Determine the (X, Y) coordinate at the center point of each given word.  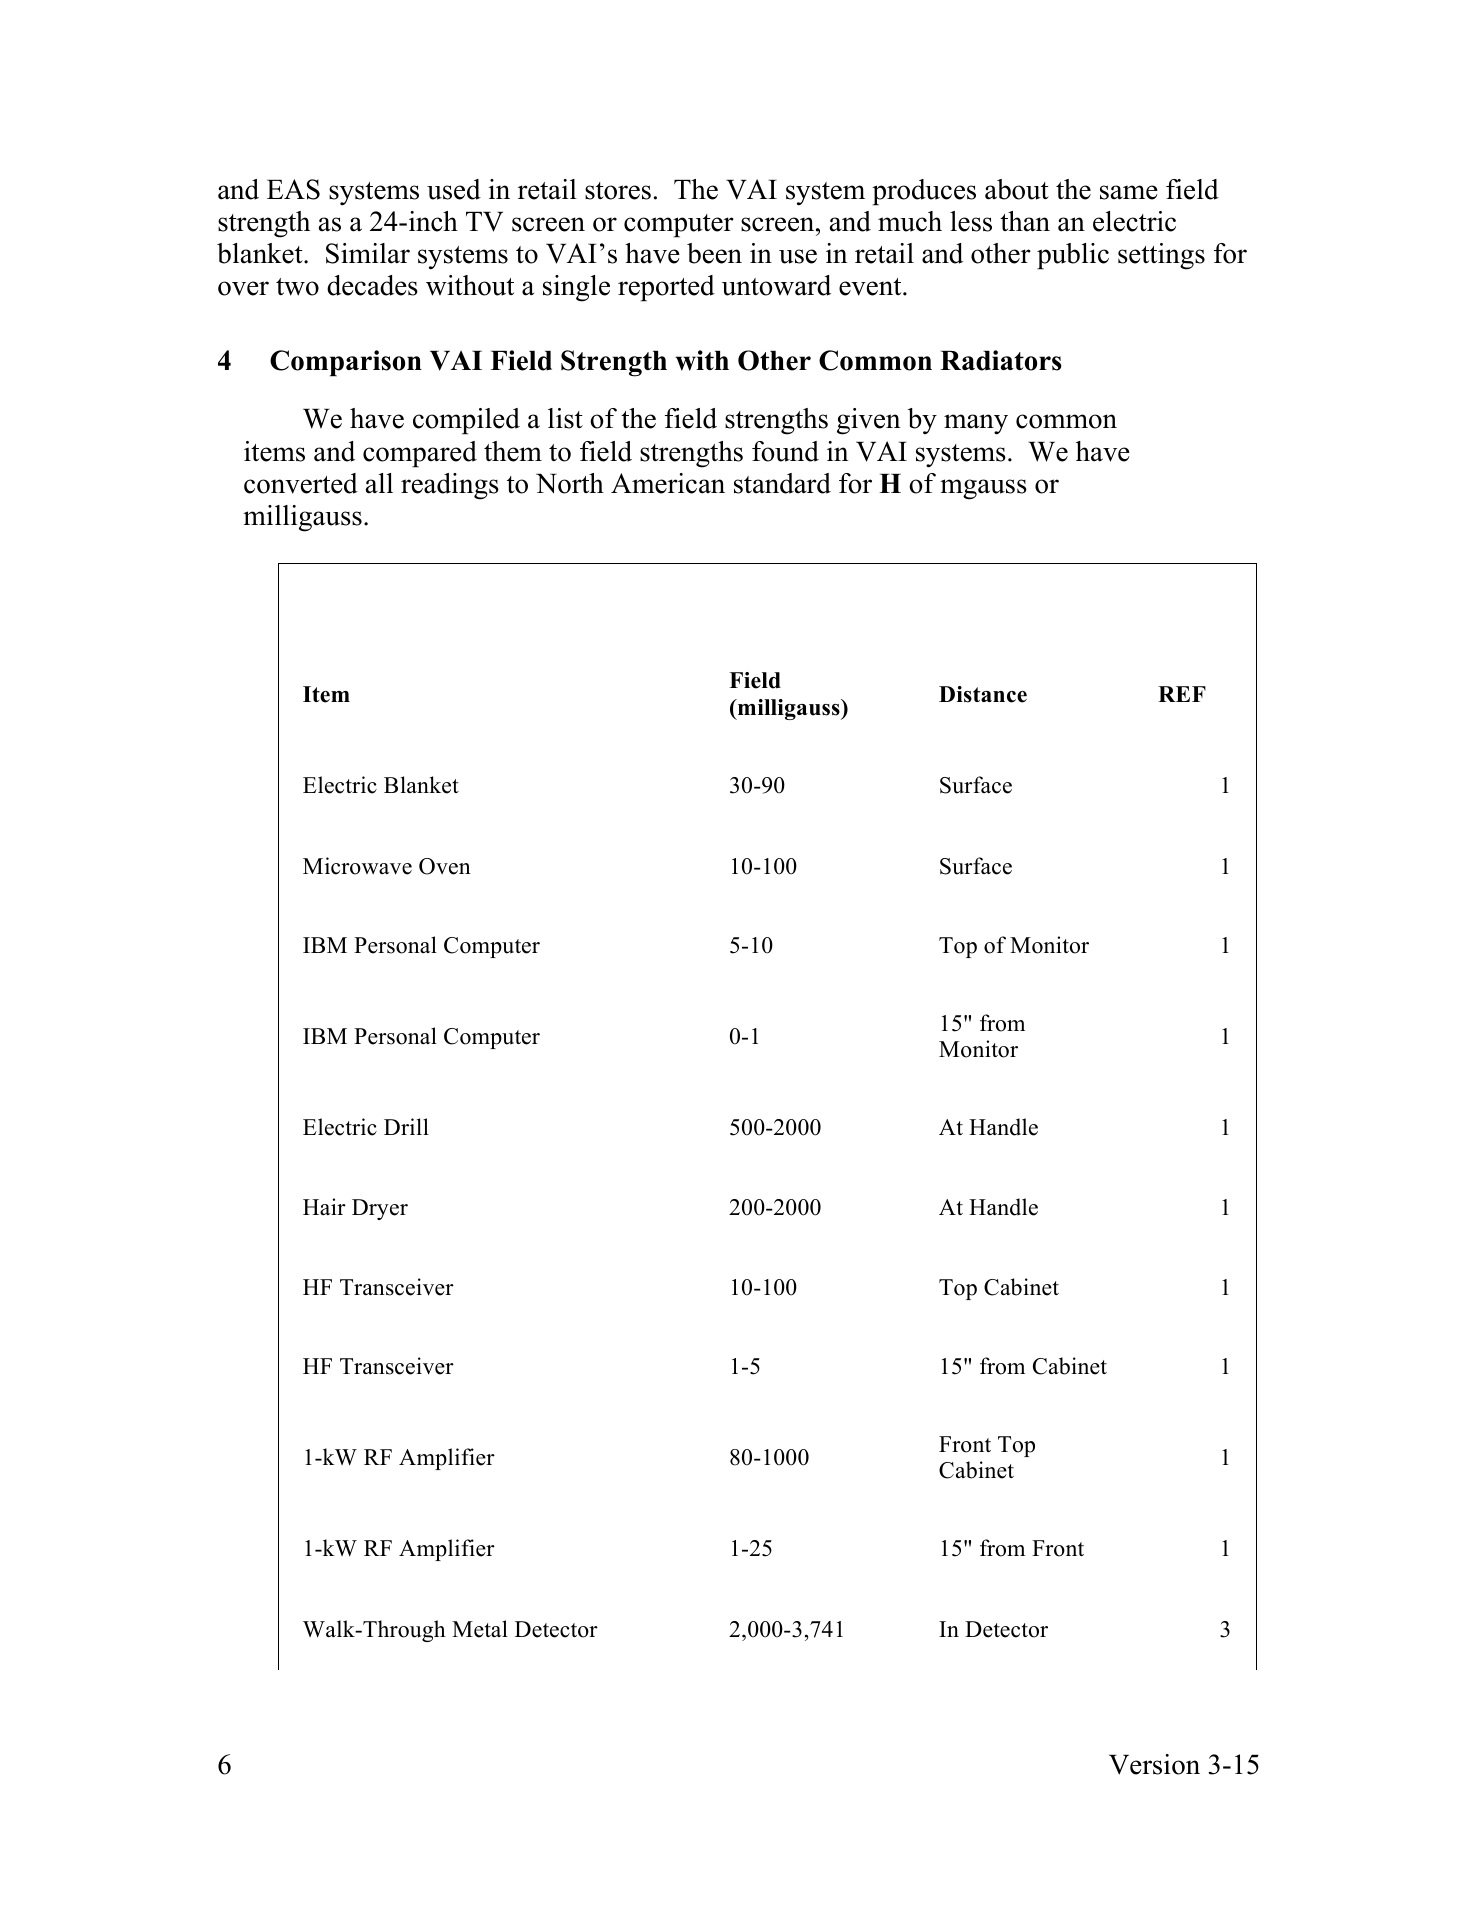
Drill (406, 1126)
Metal (480, 1629)
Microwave (357, 866)
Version (1154, 1764)
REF (1182, 694)
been (714, 253)
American (668, 483)
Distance (983, 694)
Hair (324, 1206)
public (1073, 256)
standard (782, 483)
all (379, 483)
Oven (445, 866)
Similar (368, 253)
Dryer (380, 1209)
